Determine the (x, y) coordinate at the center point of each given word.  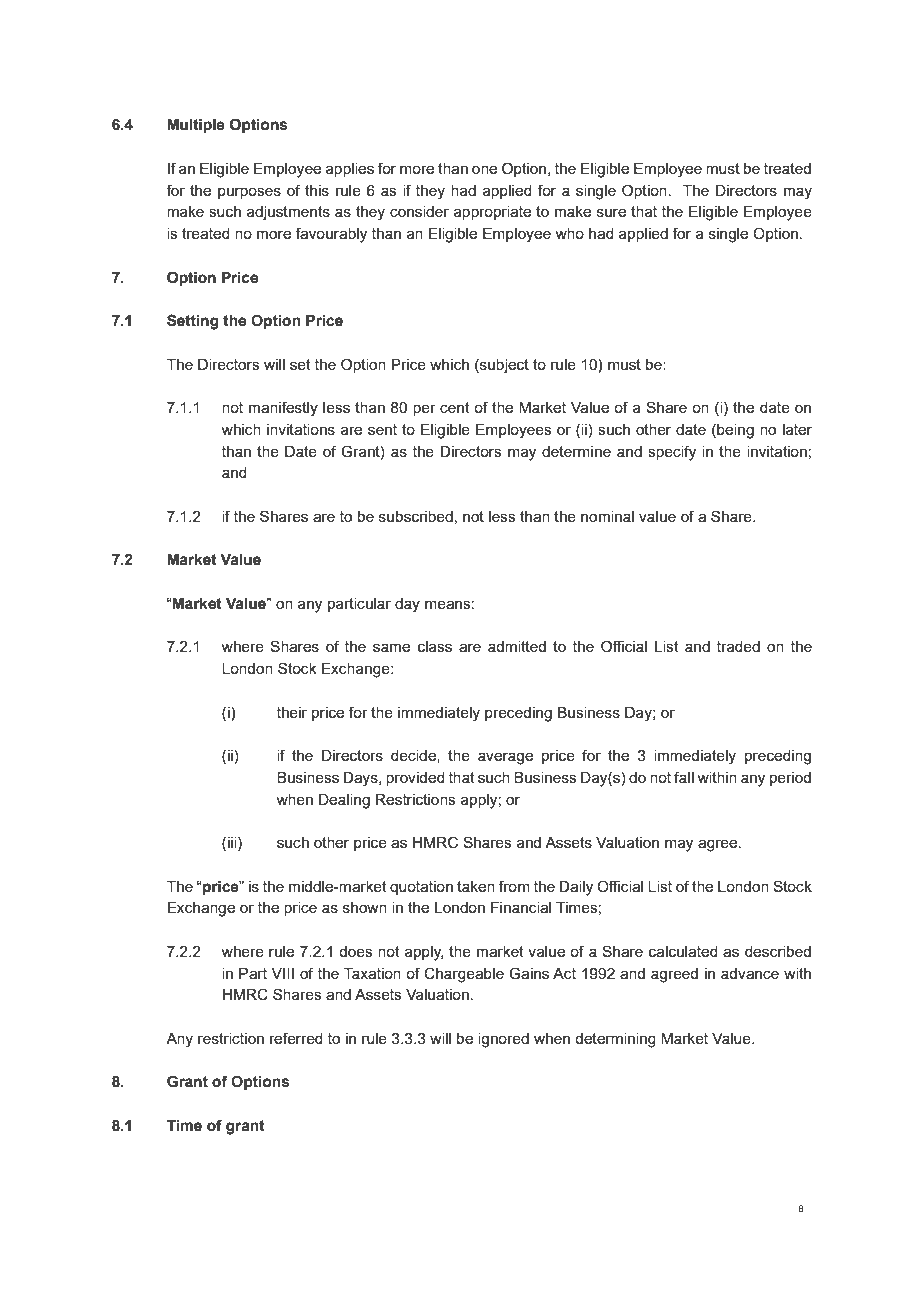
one (484, 169)
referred (296, 1038)
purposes (249, 193)
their (292, 712)
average (505, 758)
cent (455, 407)
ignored (503, 1040)
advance (750, 973)
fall (684, 777)
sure (611, 212)
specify (672, 453)
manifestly (283, 409)
